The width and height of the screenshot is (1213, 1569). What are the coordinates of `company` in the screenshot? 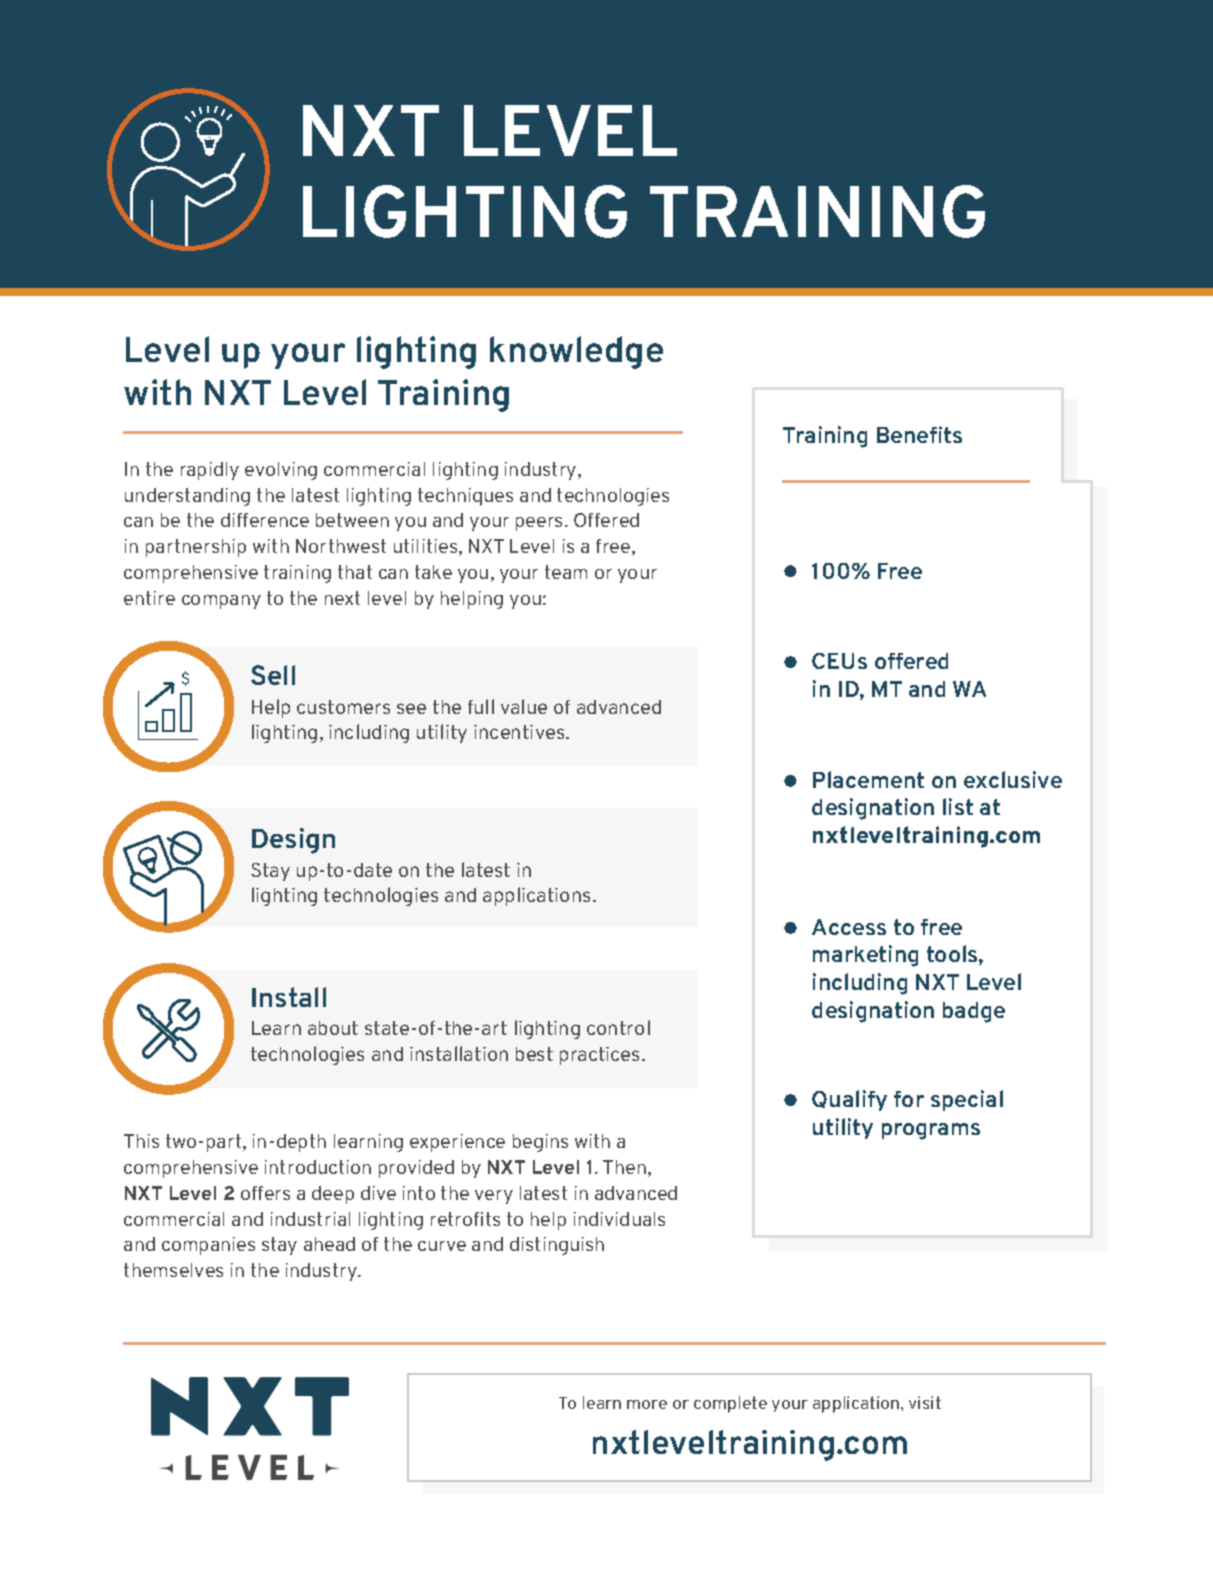 It's located at (221, 602).
